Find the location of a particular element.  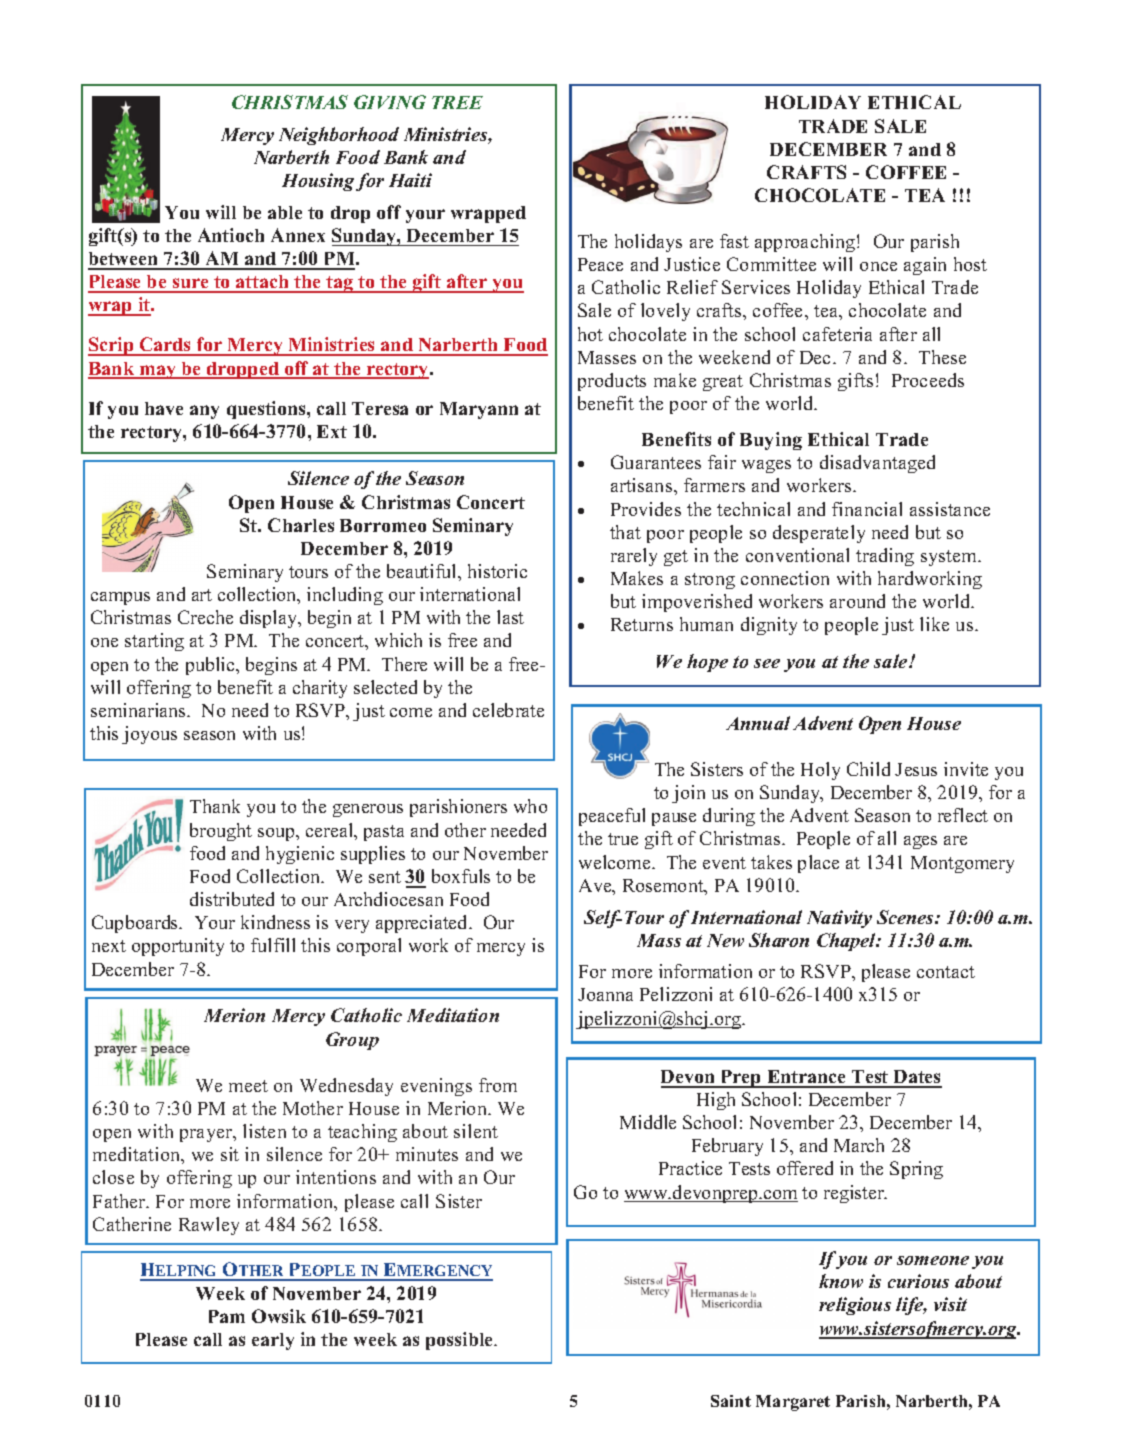

Housing is located at coordinates (318, 182).
